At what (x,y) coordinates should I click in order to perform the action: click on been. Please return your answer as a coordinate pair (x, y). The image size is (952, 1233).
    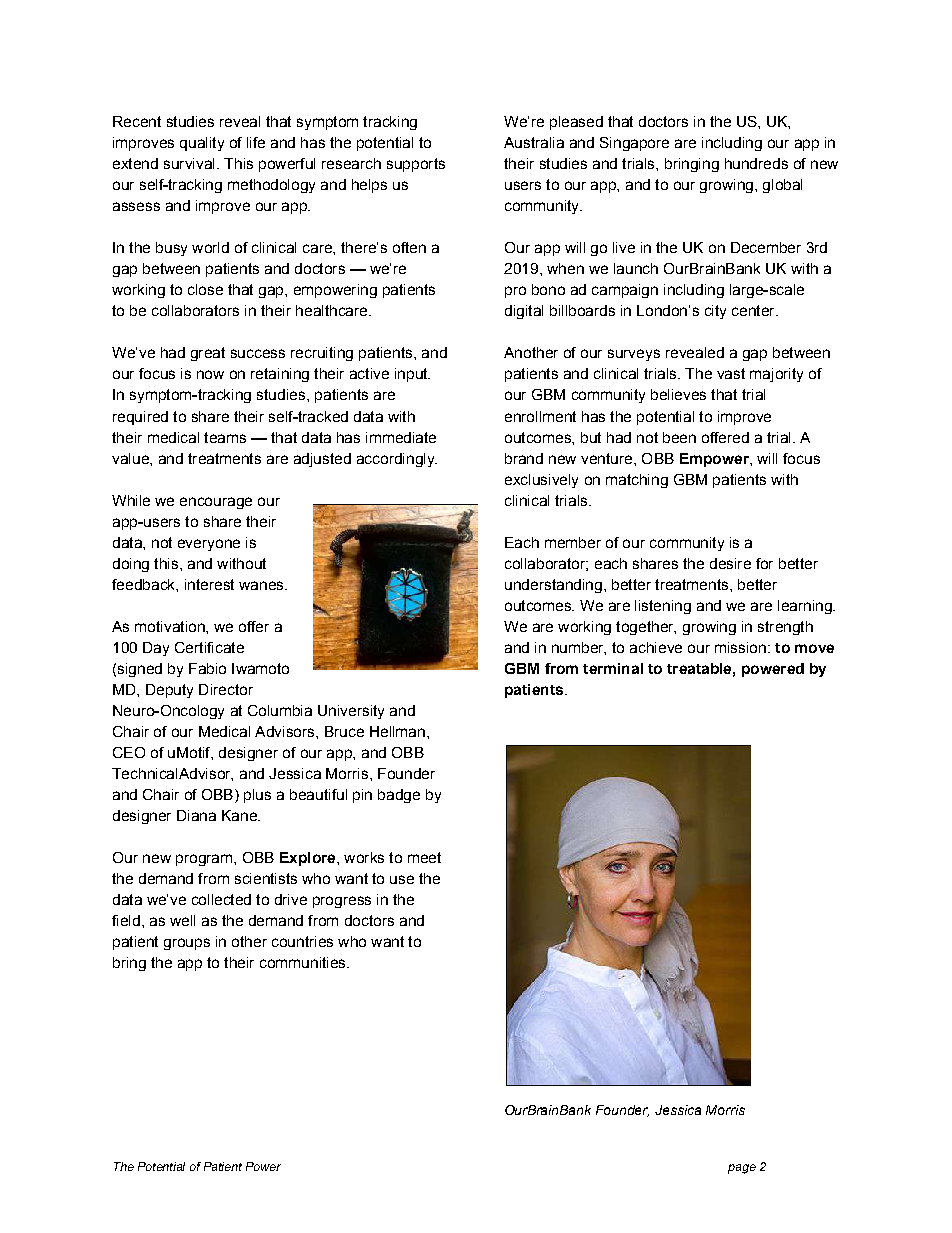
    Looking at the image, I should click on (679, 437).
